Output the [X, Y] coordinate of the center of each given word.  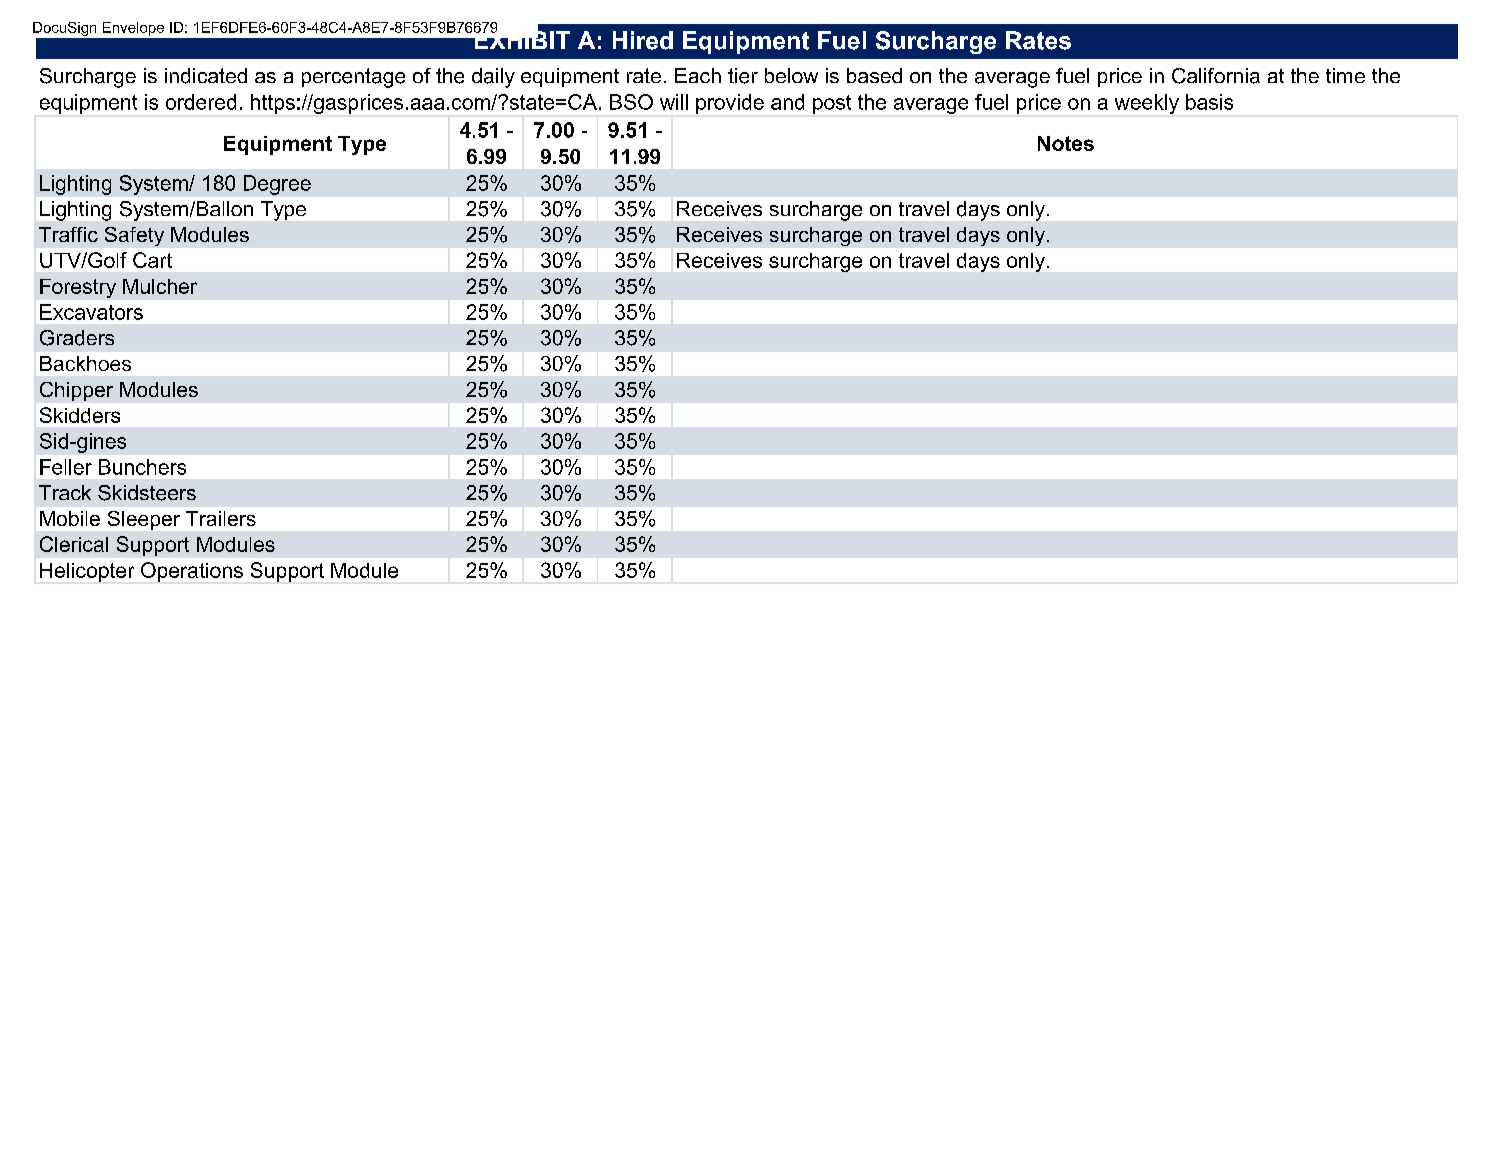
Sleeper [144, 520]
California [1216, 76]
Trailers [221, 518]
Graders [77, 338]
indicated [206, 76]
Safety [134, 236]
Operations [192, 572]
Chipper [76, 391]
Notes [1066, 143]
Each [698, 75]
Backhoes [85, 363]
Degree [277, 185]
